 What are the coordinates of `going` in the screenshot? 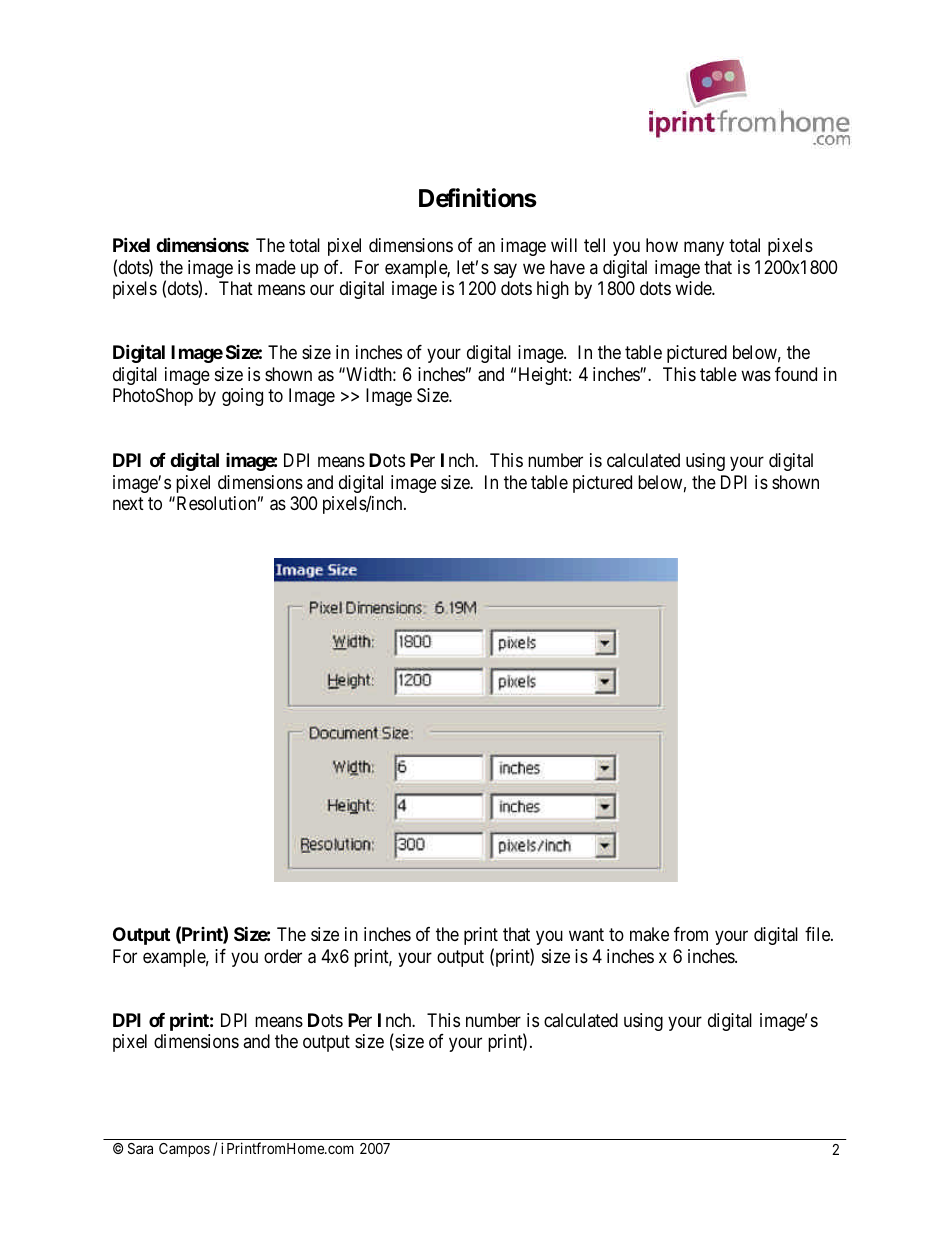 It's located at (242, 397).
